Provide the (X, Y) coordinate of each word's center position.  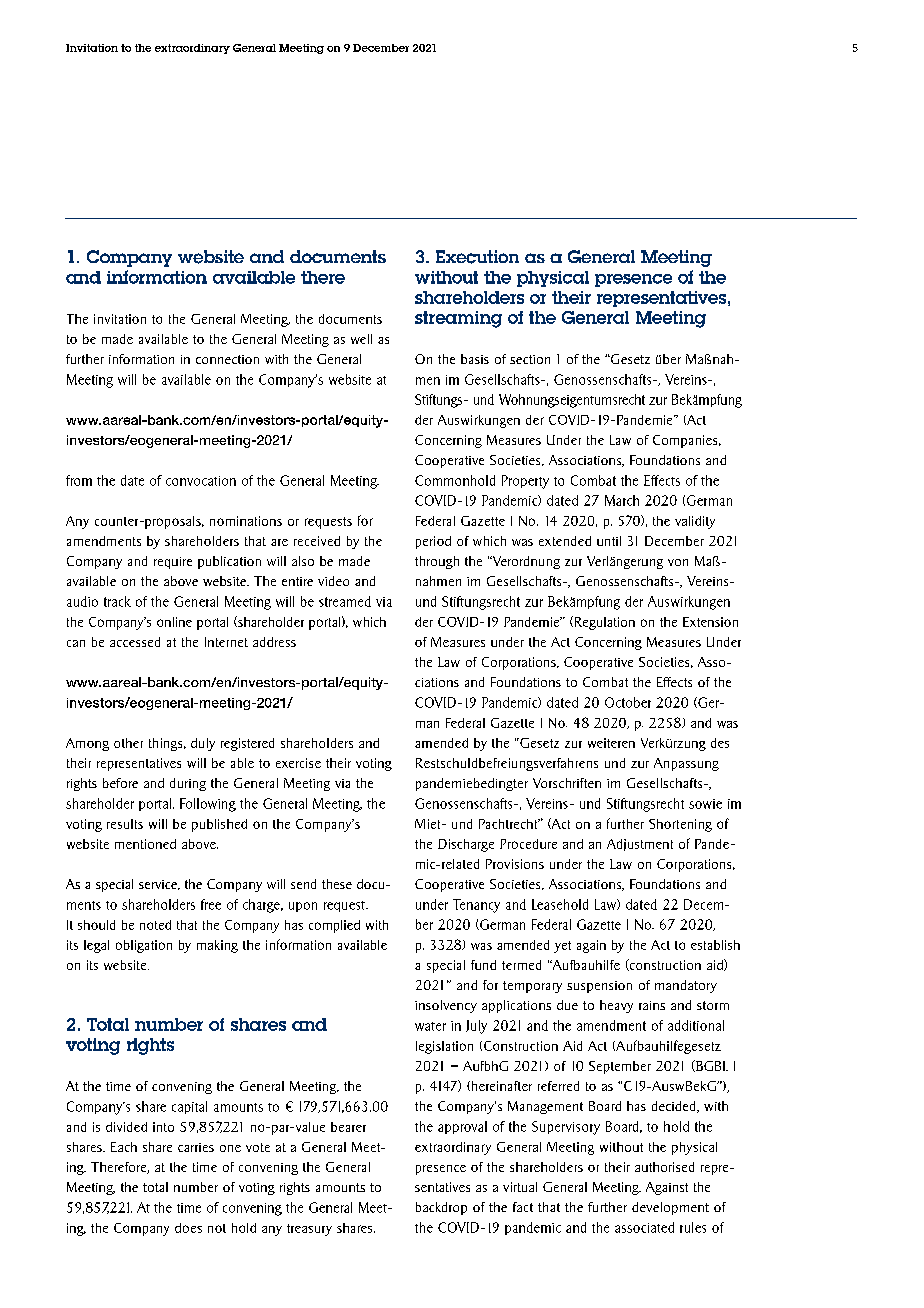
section (530, 359)
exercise (298, 763)
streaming (458, 319)
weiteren (611, 743)
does (188, 1228)
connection (227, 359)
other (128, 743)
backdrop (441, 1208)
